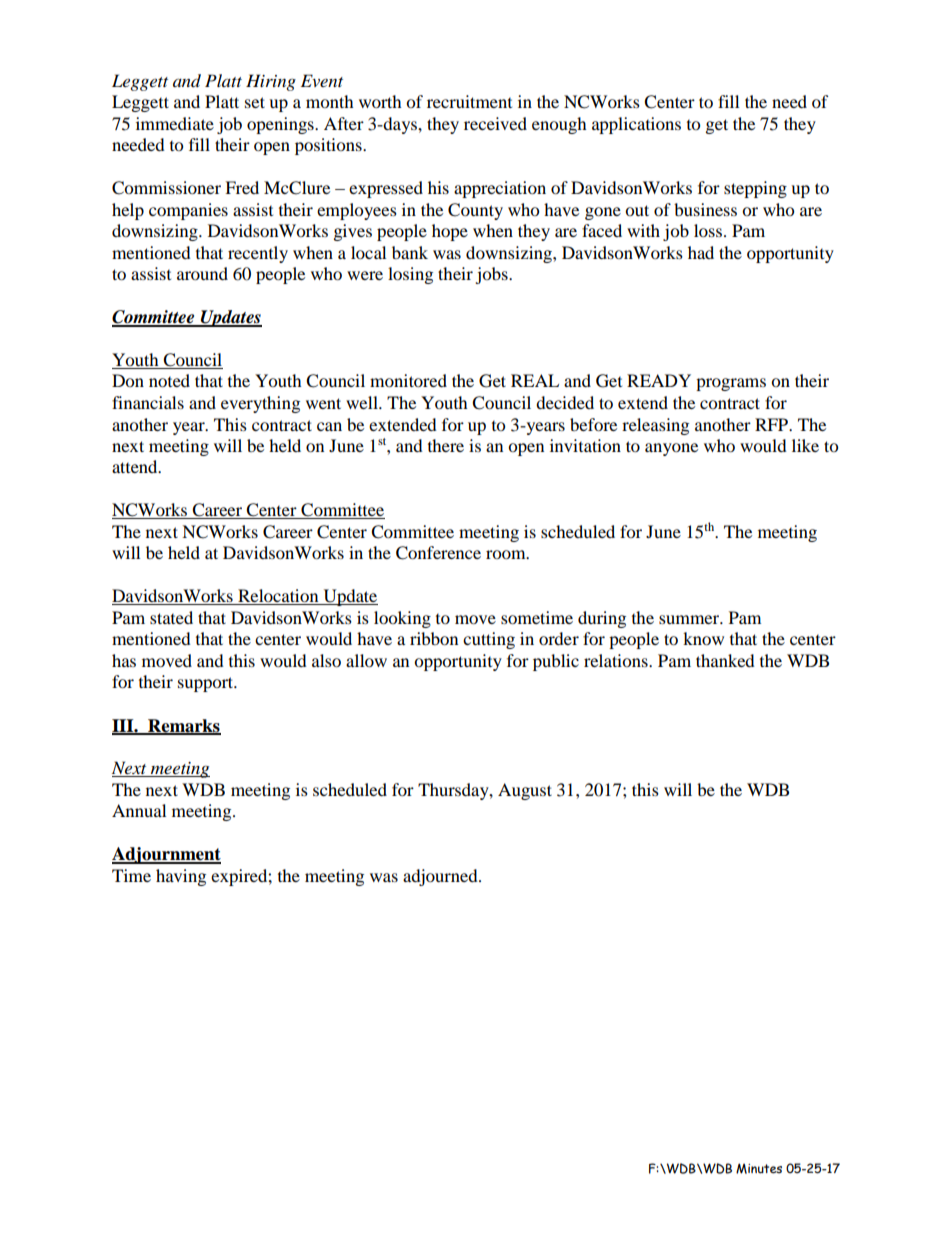 The image size is (952, 1233). Describe the element at coordinates (136, 466) in the image. I see `attend` at that location.
